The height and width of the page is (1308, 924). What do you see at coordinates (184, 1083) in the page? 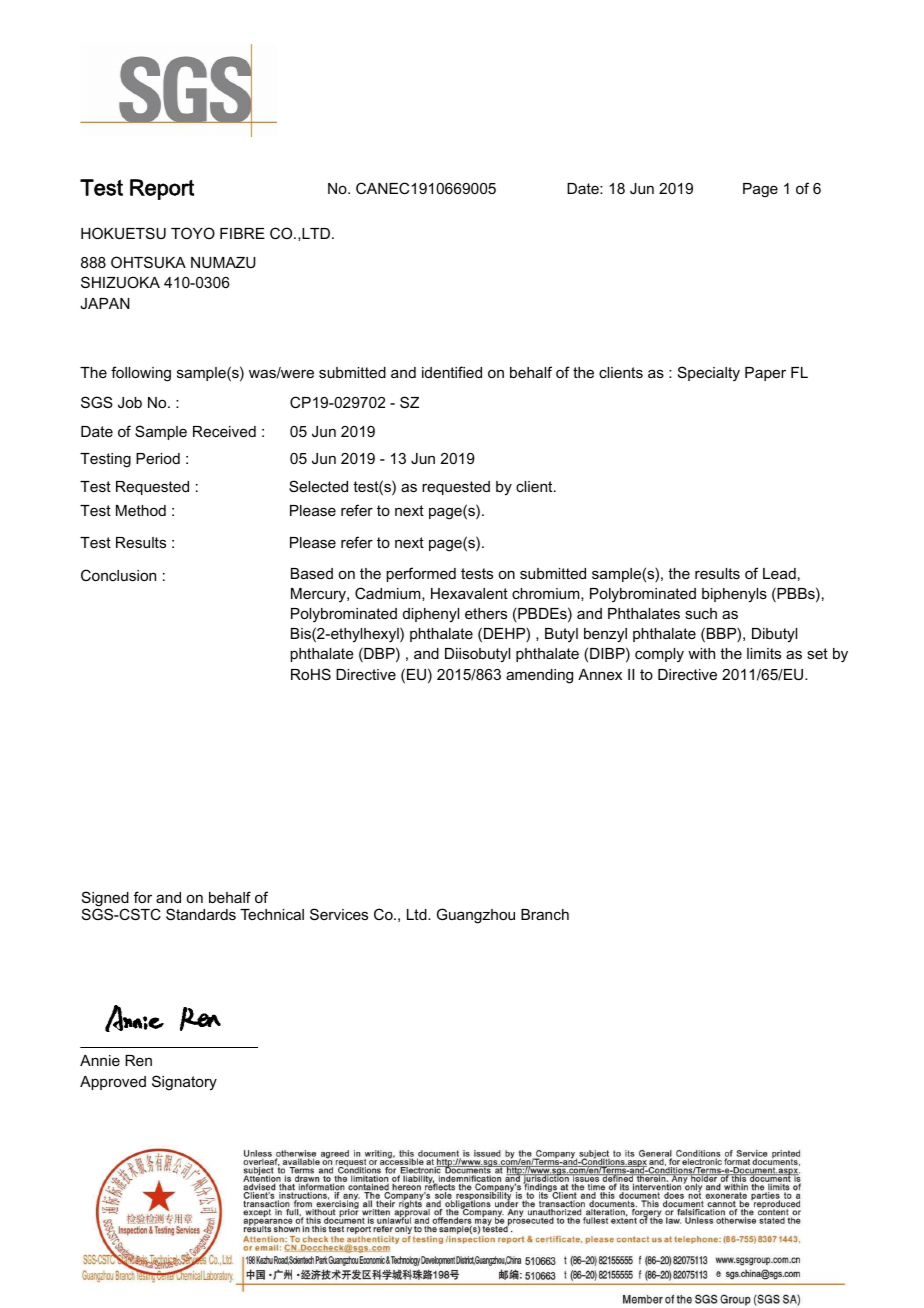
I see `Signatory` at bounding box center [184, 1083].
